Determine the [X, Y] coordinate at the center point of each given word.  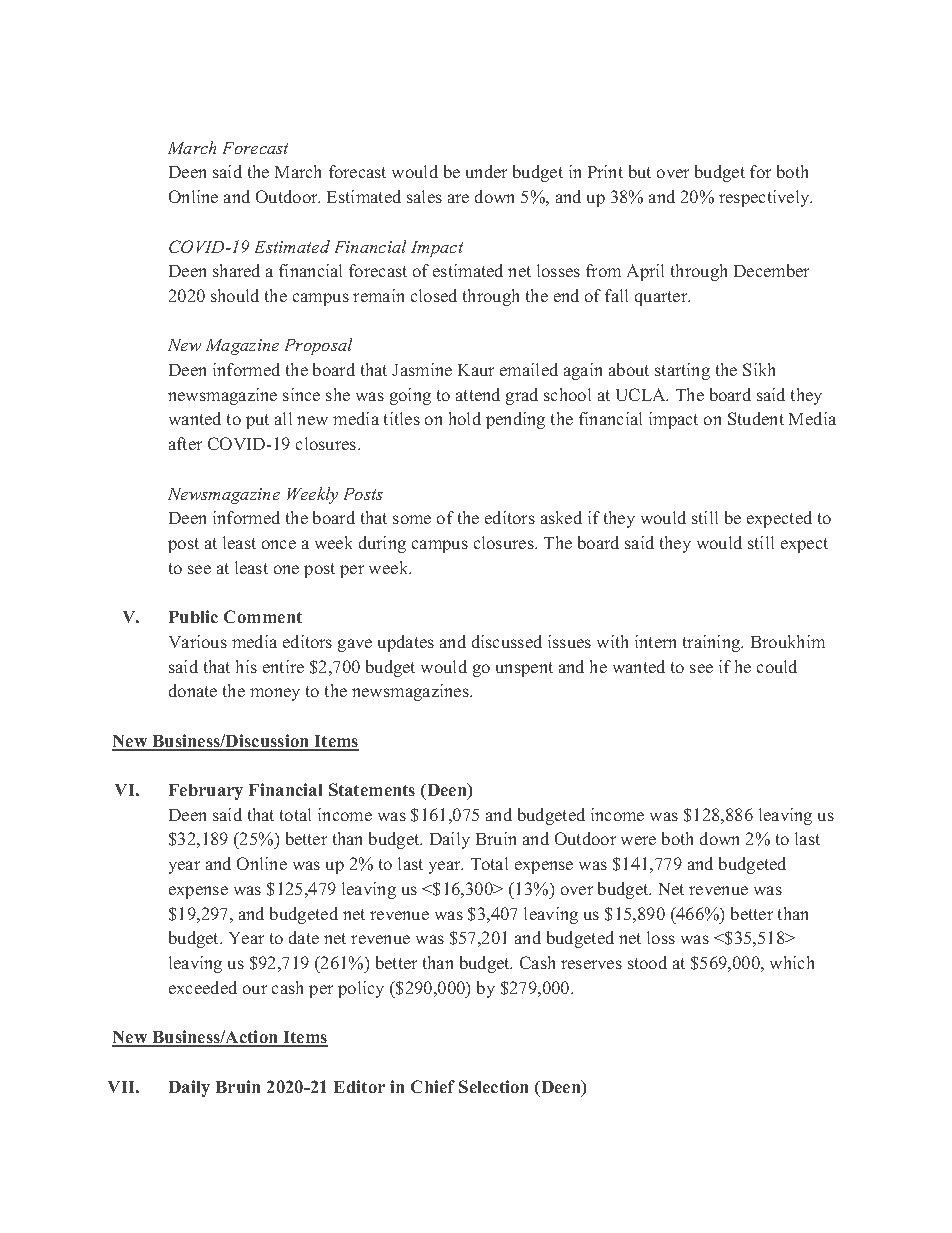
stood [647, 962]
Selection [493, 1086]
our [255, 989]
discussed [507, 641]
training [713, 643]
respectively [765, 198]
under [486, 171]
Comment [263, 616]
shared [236, 270]
